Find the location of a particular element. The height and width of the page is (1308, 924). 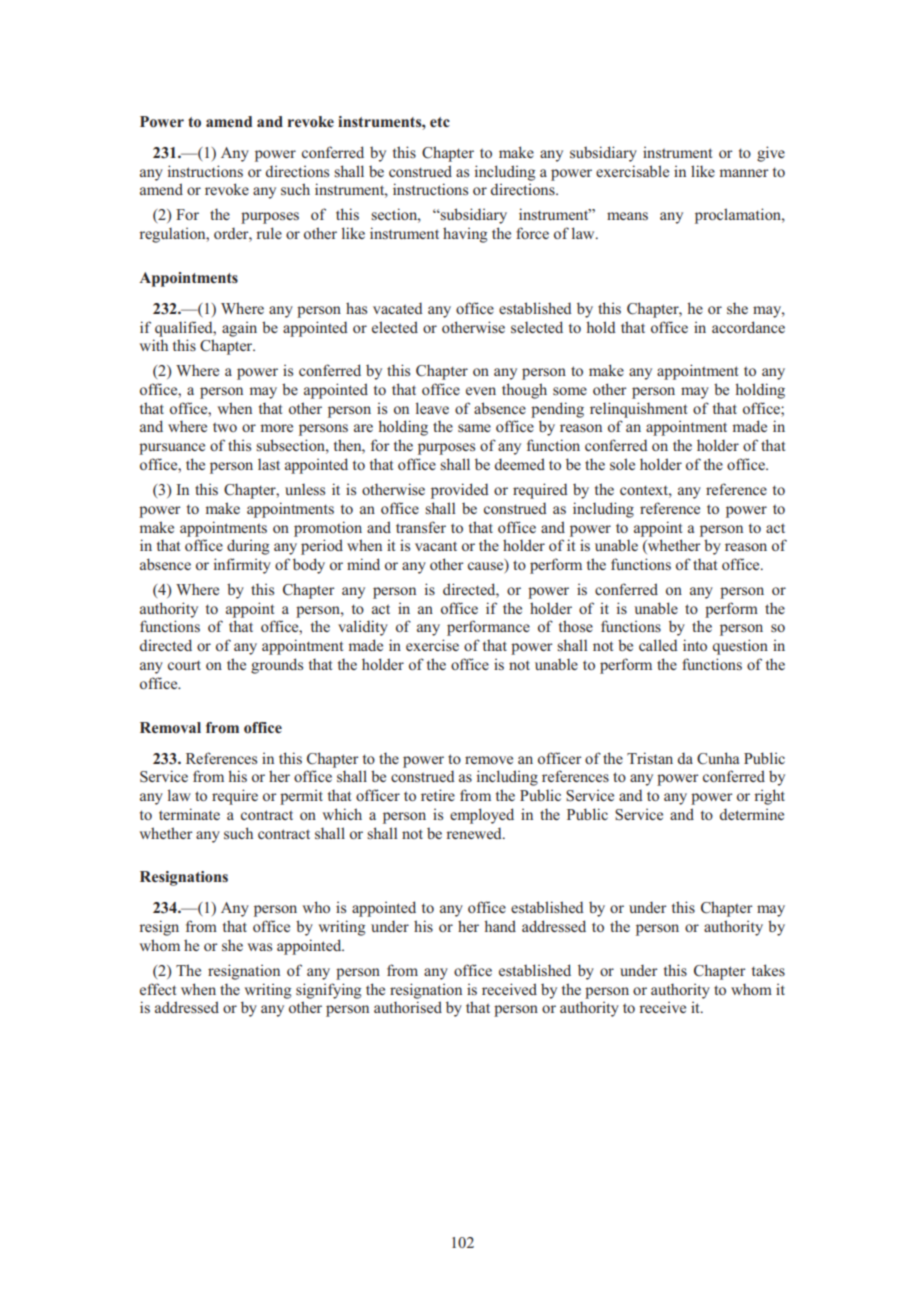

accordance is located at coordinates (748, 327).
